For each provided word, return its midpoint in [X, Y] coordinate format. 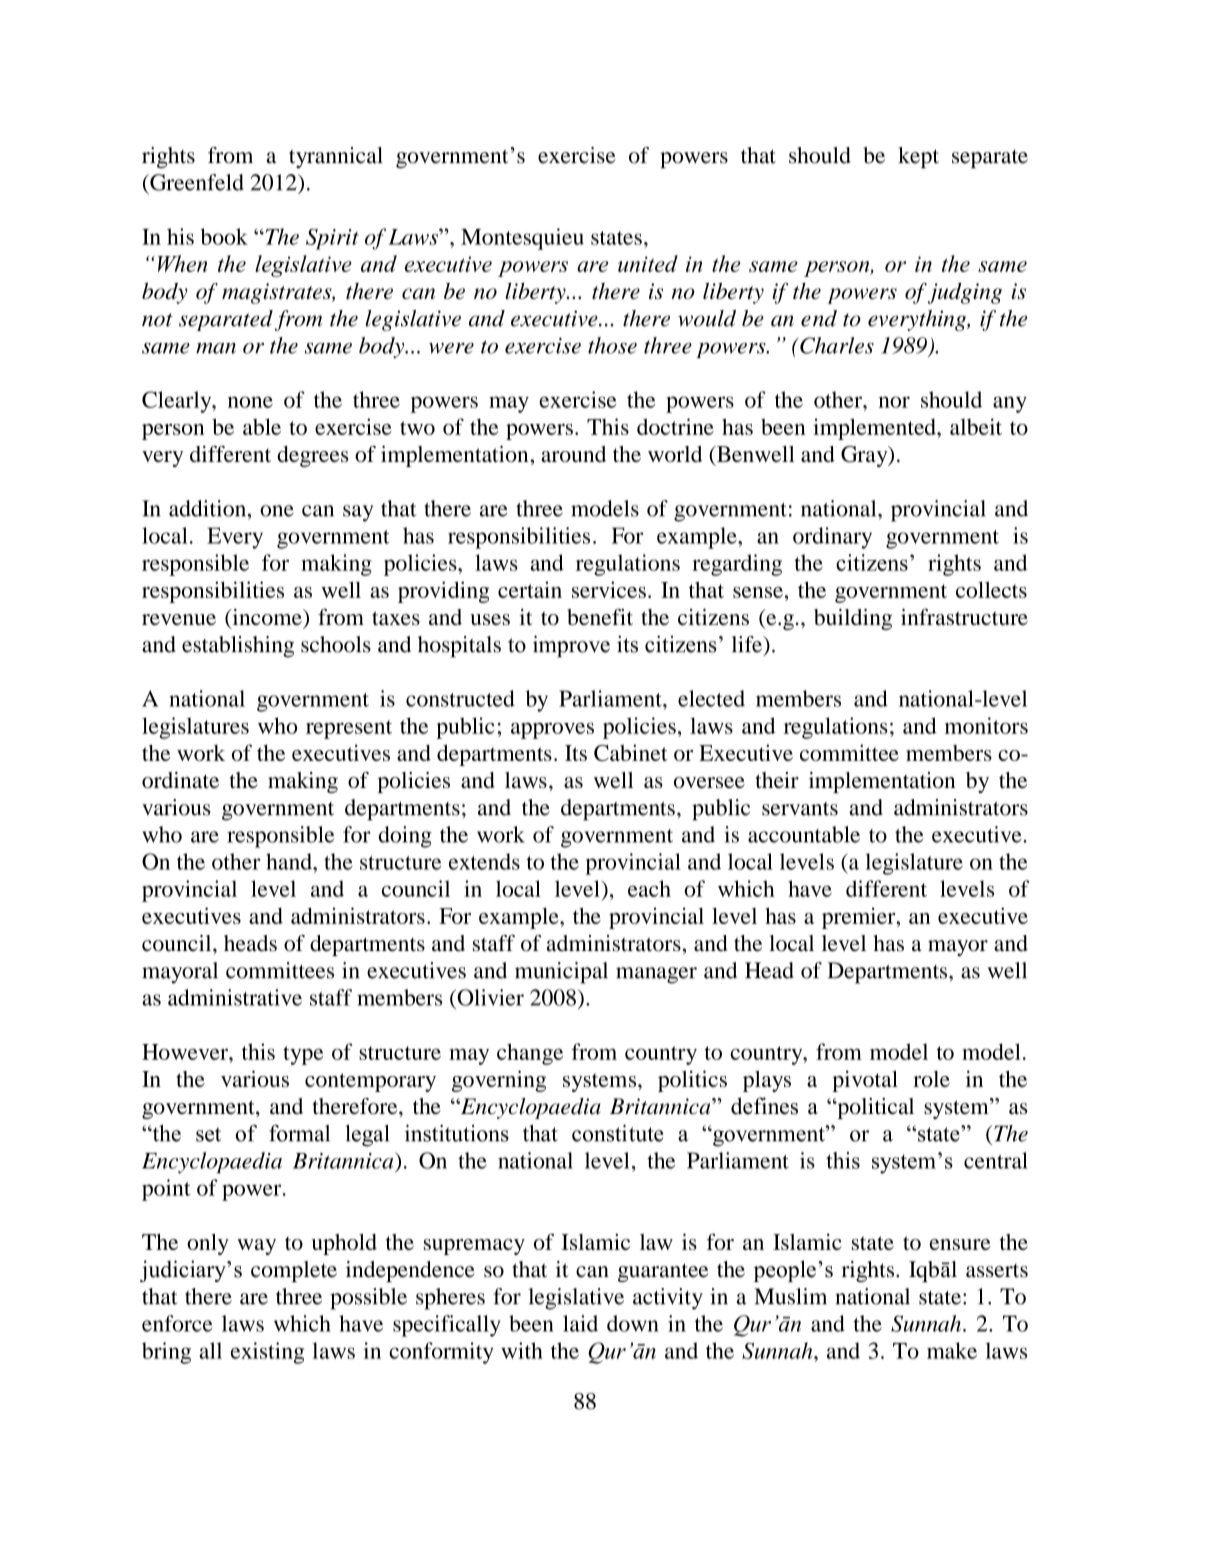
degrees [313, 456]
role [931, 1079]
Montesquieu [522, 239]
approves [552, 730]
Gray [865, 456]
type [303, 1055]
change [530, 1054]
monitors [986, 725]
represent [349, 729]
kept [918, 157]
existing [267, 1353]
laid [580, 1323]
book [224, 236]
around [573, 454]
